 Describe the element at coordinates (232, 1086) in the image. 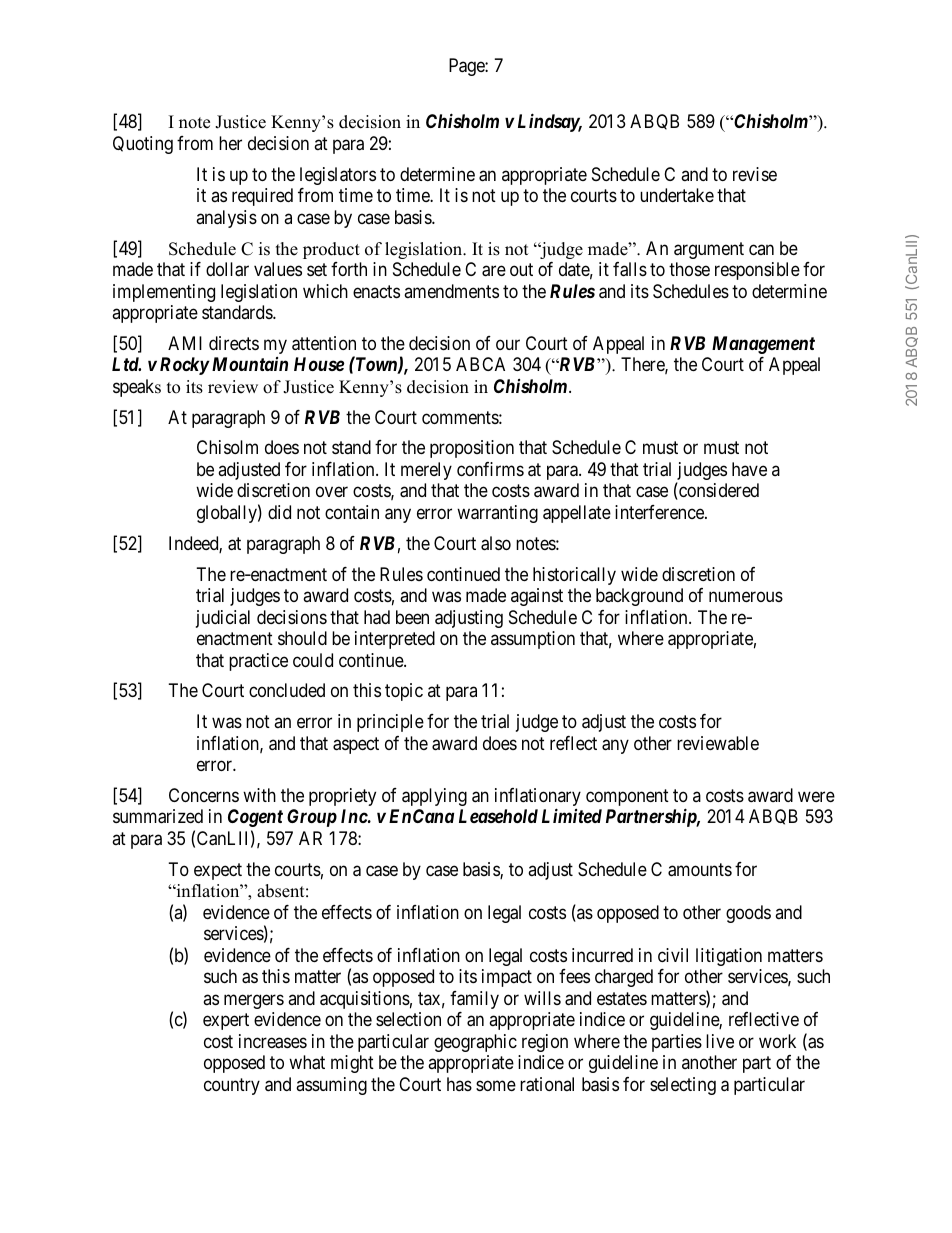

I see `country` at that location.
